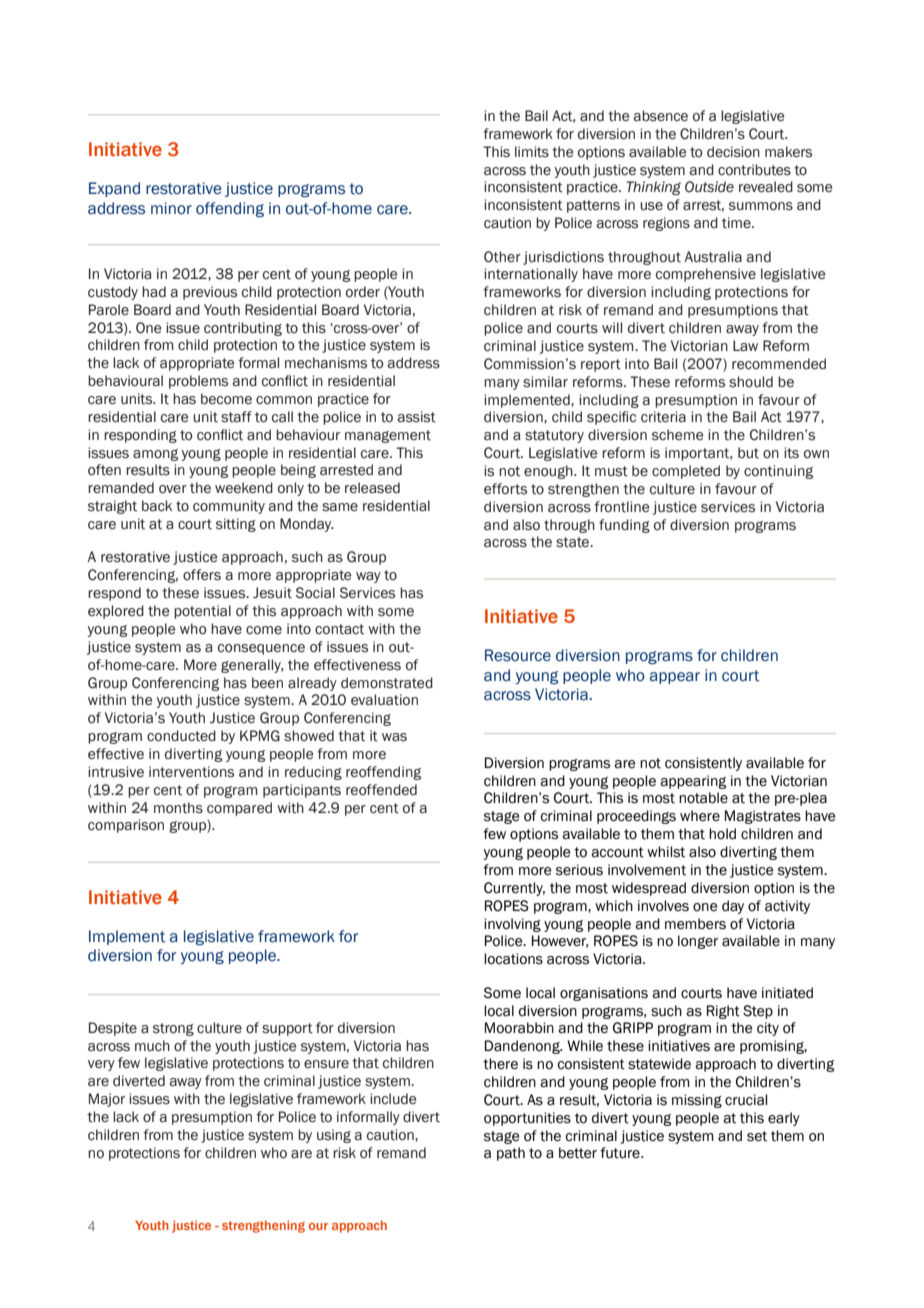  What do you see at coordinates (394, 737) in the screenshot?
I see `was` at bounding box center [394, 737].
